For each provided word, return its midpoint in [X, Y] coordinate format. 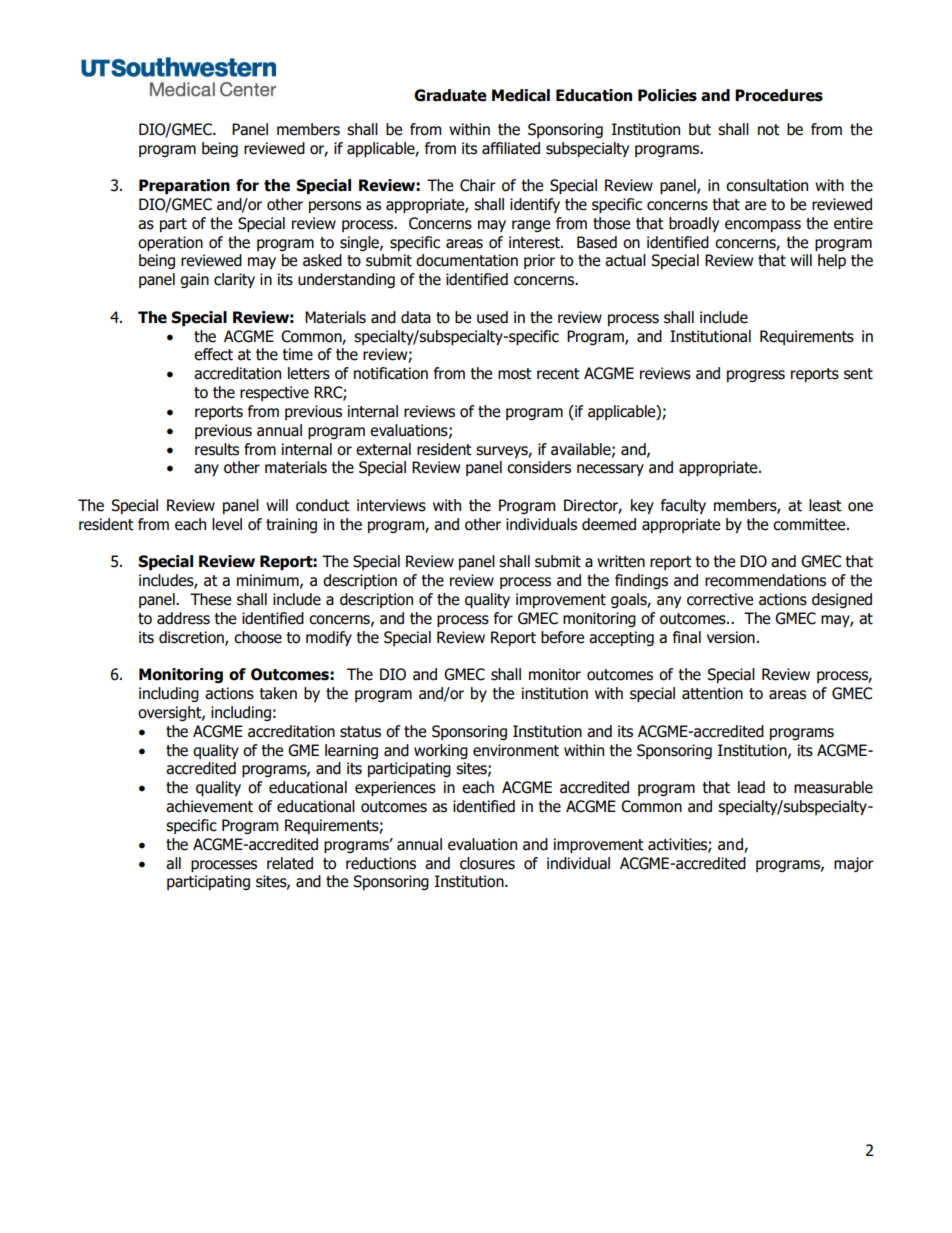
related [290, 863]
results [217, 449]
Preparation [184, 186]
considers [539, 467]
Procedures [779, 95]
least [825, 505]
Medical [521, 95]
